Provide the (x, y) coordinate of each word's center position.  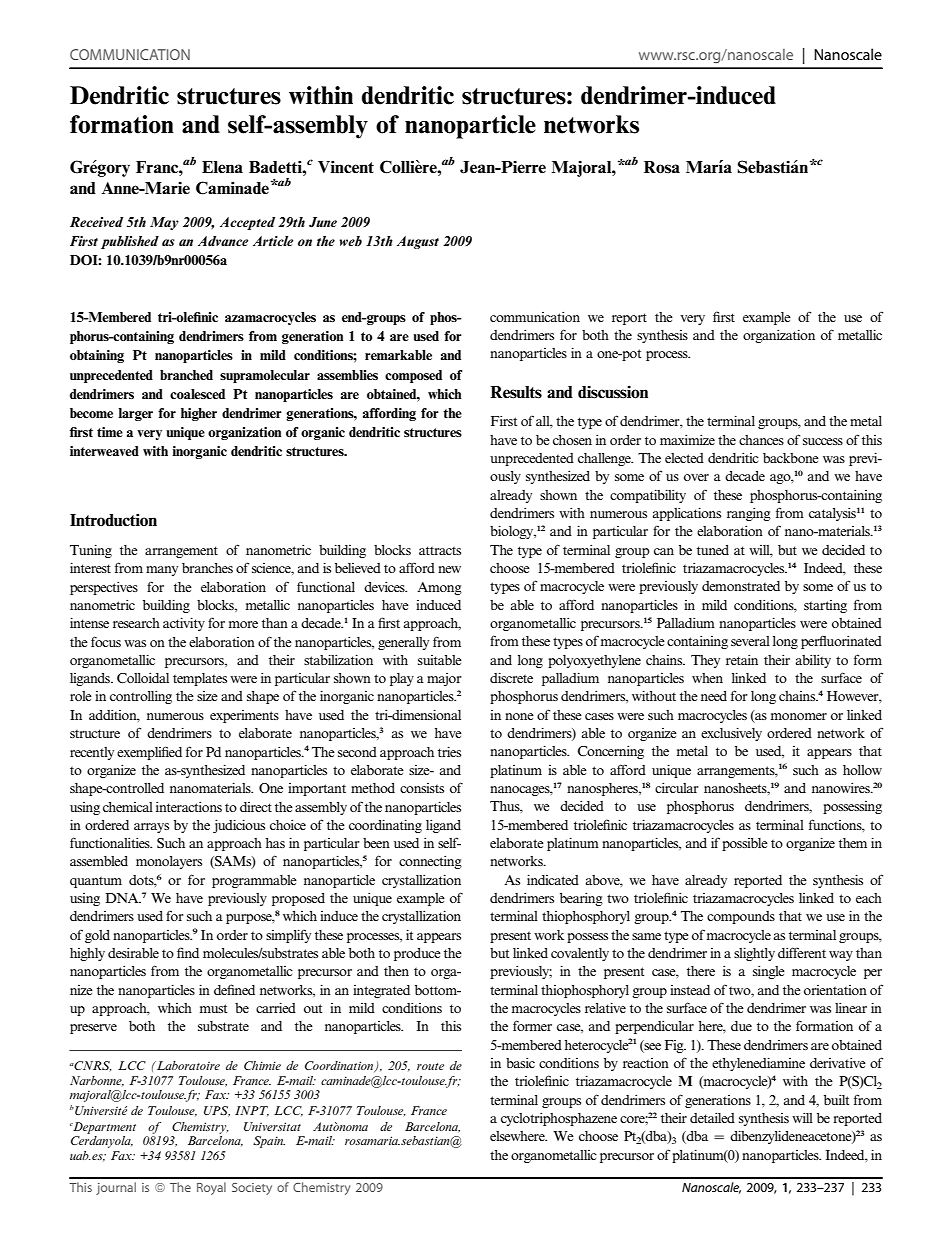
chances (761, 440)
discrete (511, 677)
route (430, 1066)
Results (516, 392)
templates (200, 679)
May (164, 223)
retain (742, 659)
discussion (613, 392)
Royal (211, 1188)
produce (417, 954)
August (418, 242)
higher (199, 414)
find (188, 952)
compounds (741, 917)
